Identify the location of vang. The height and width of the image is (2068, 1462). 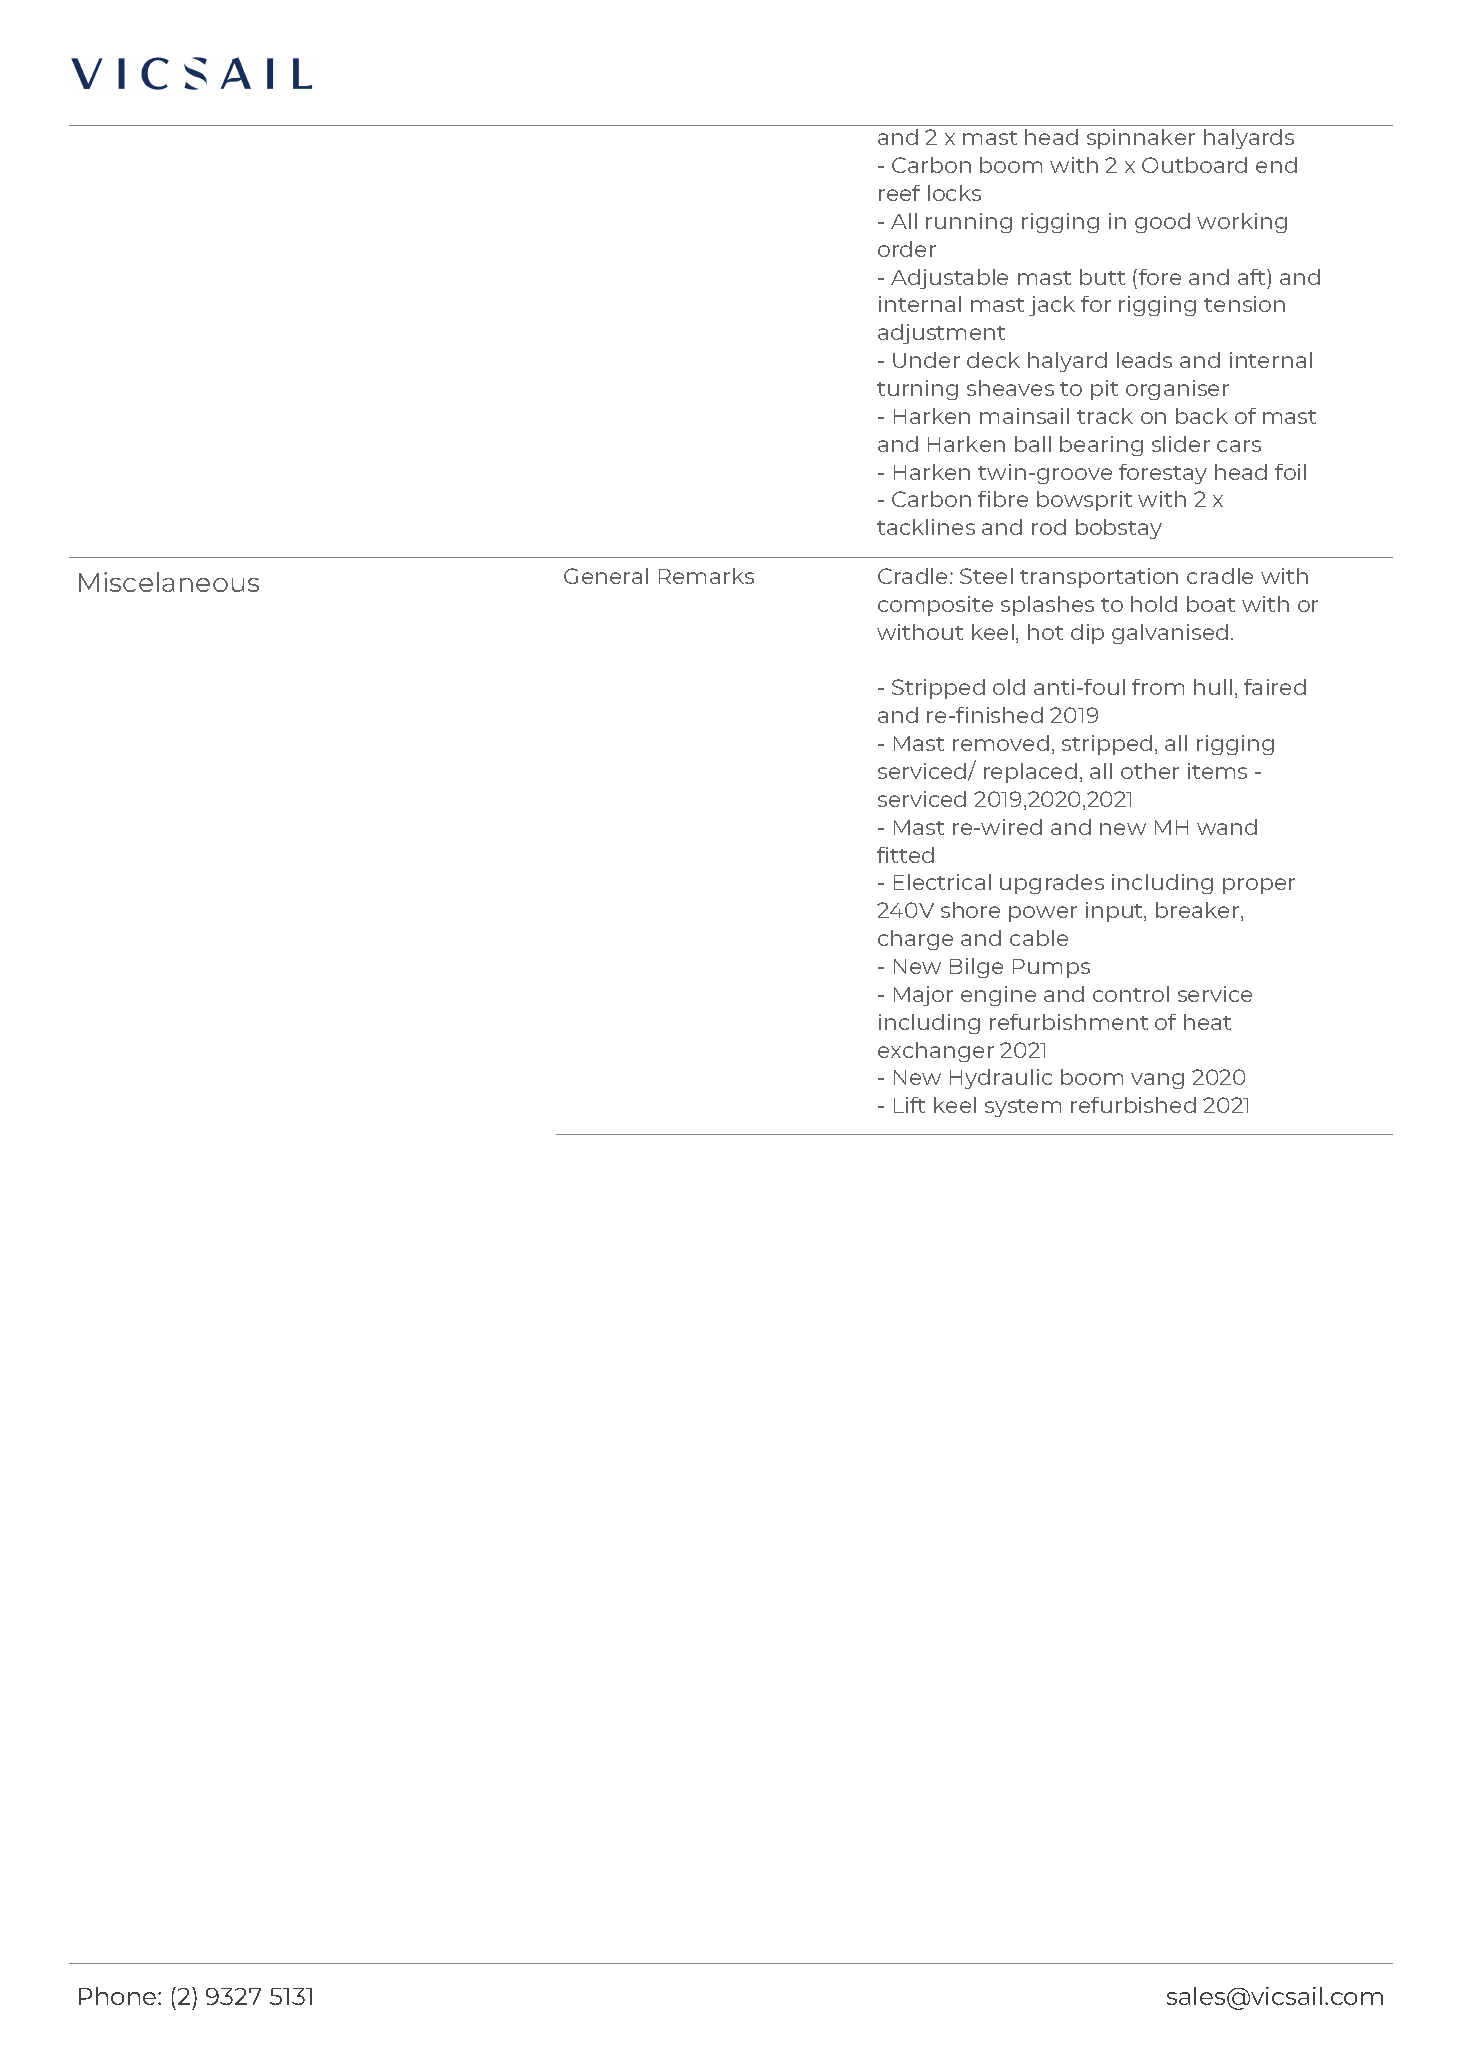
(1157, 1081).
